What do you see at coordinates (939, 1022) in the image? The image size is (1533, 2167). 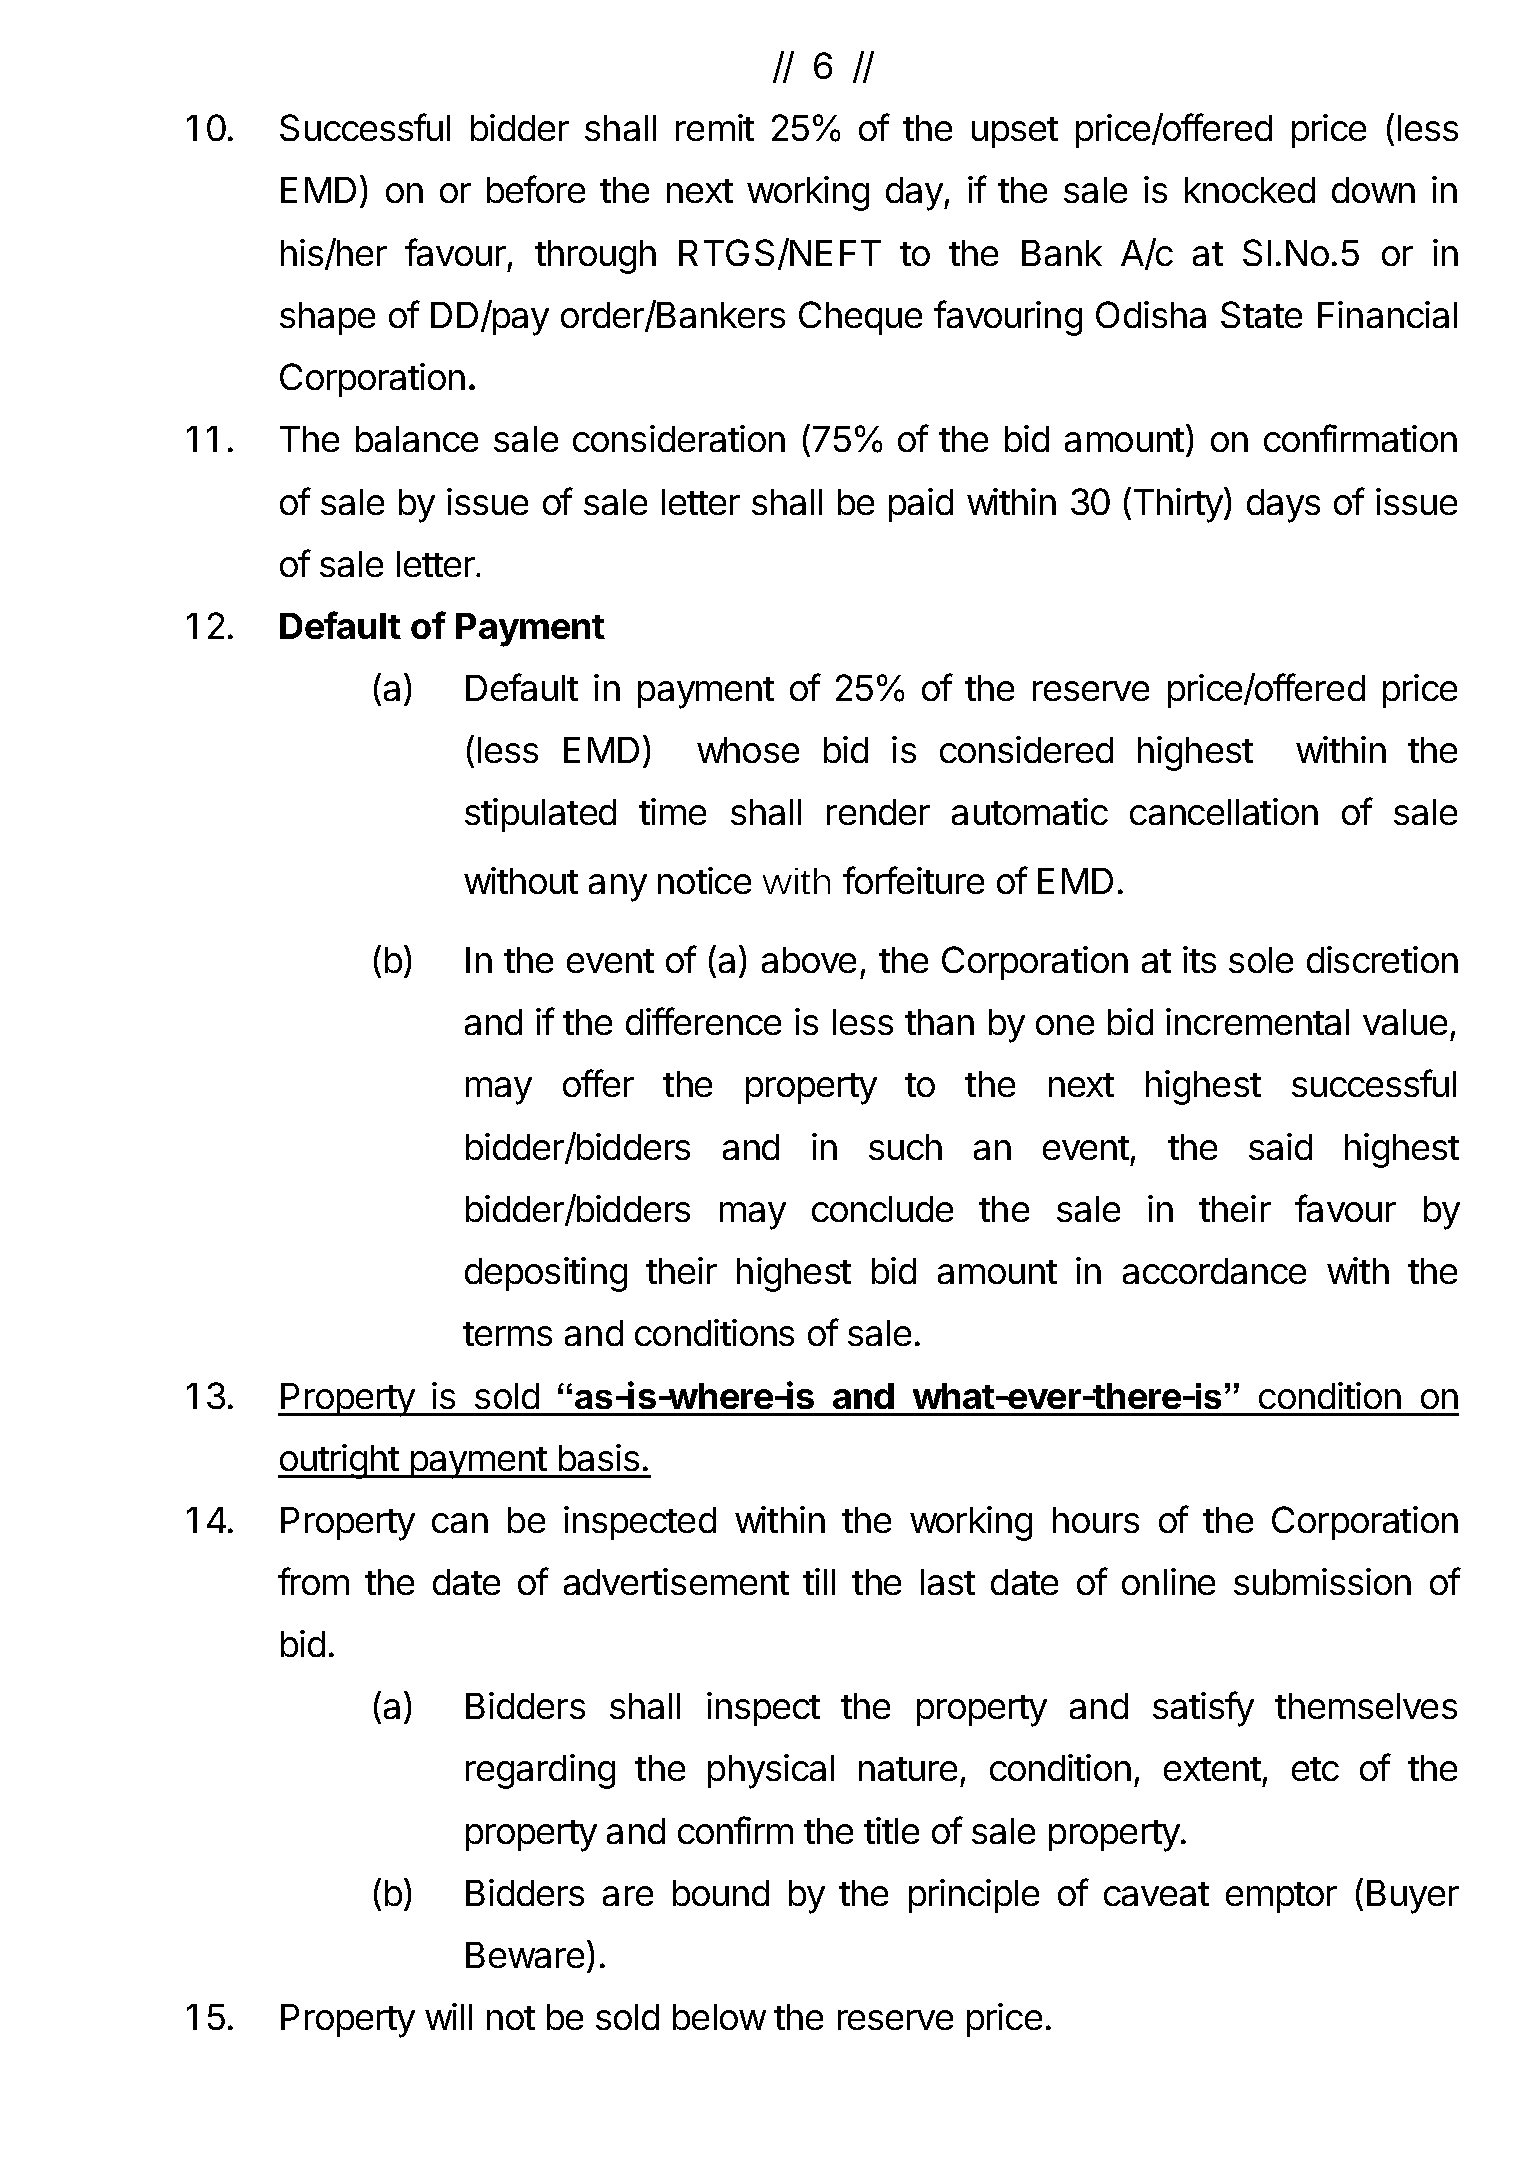 I see `than` at bounding box center [939, 1022].
